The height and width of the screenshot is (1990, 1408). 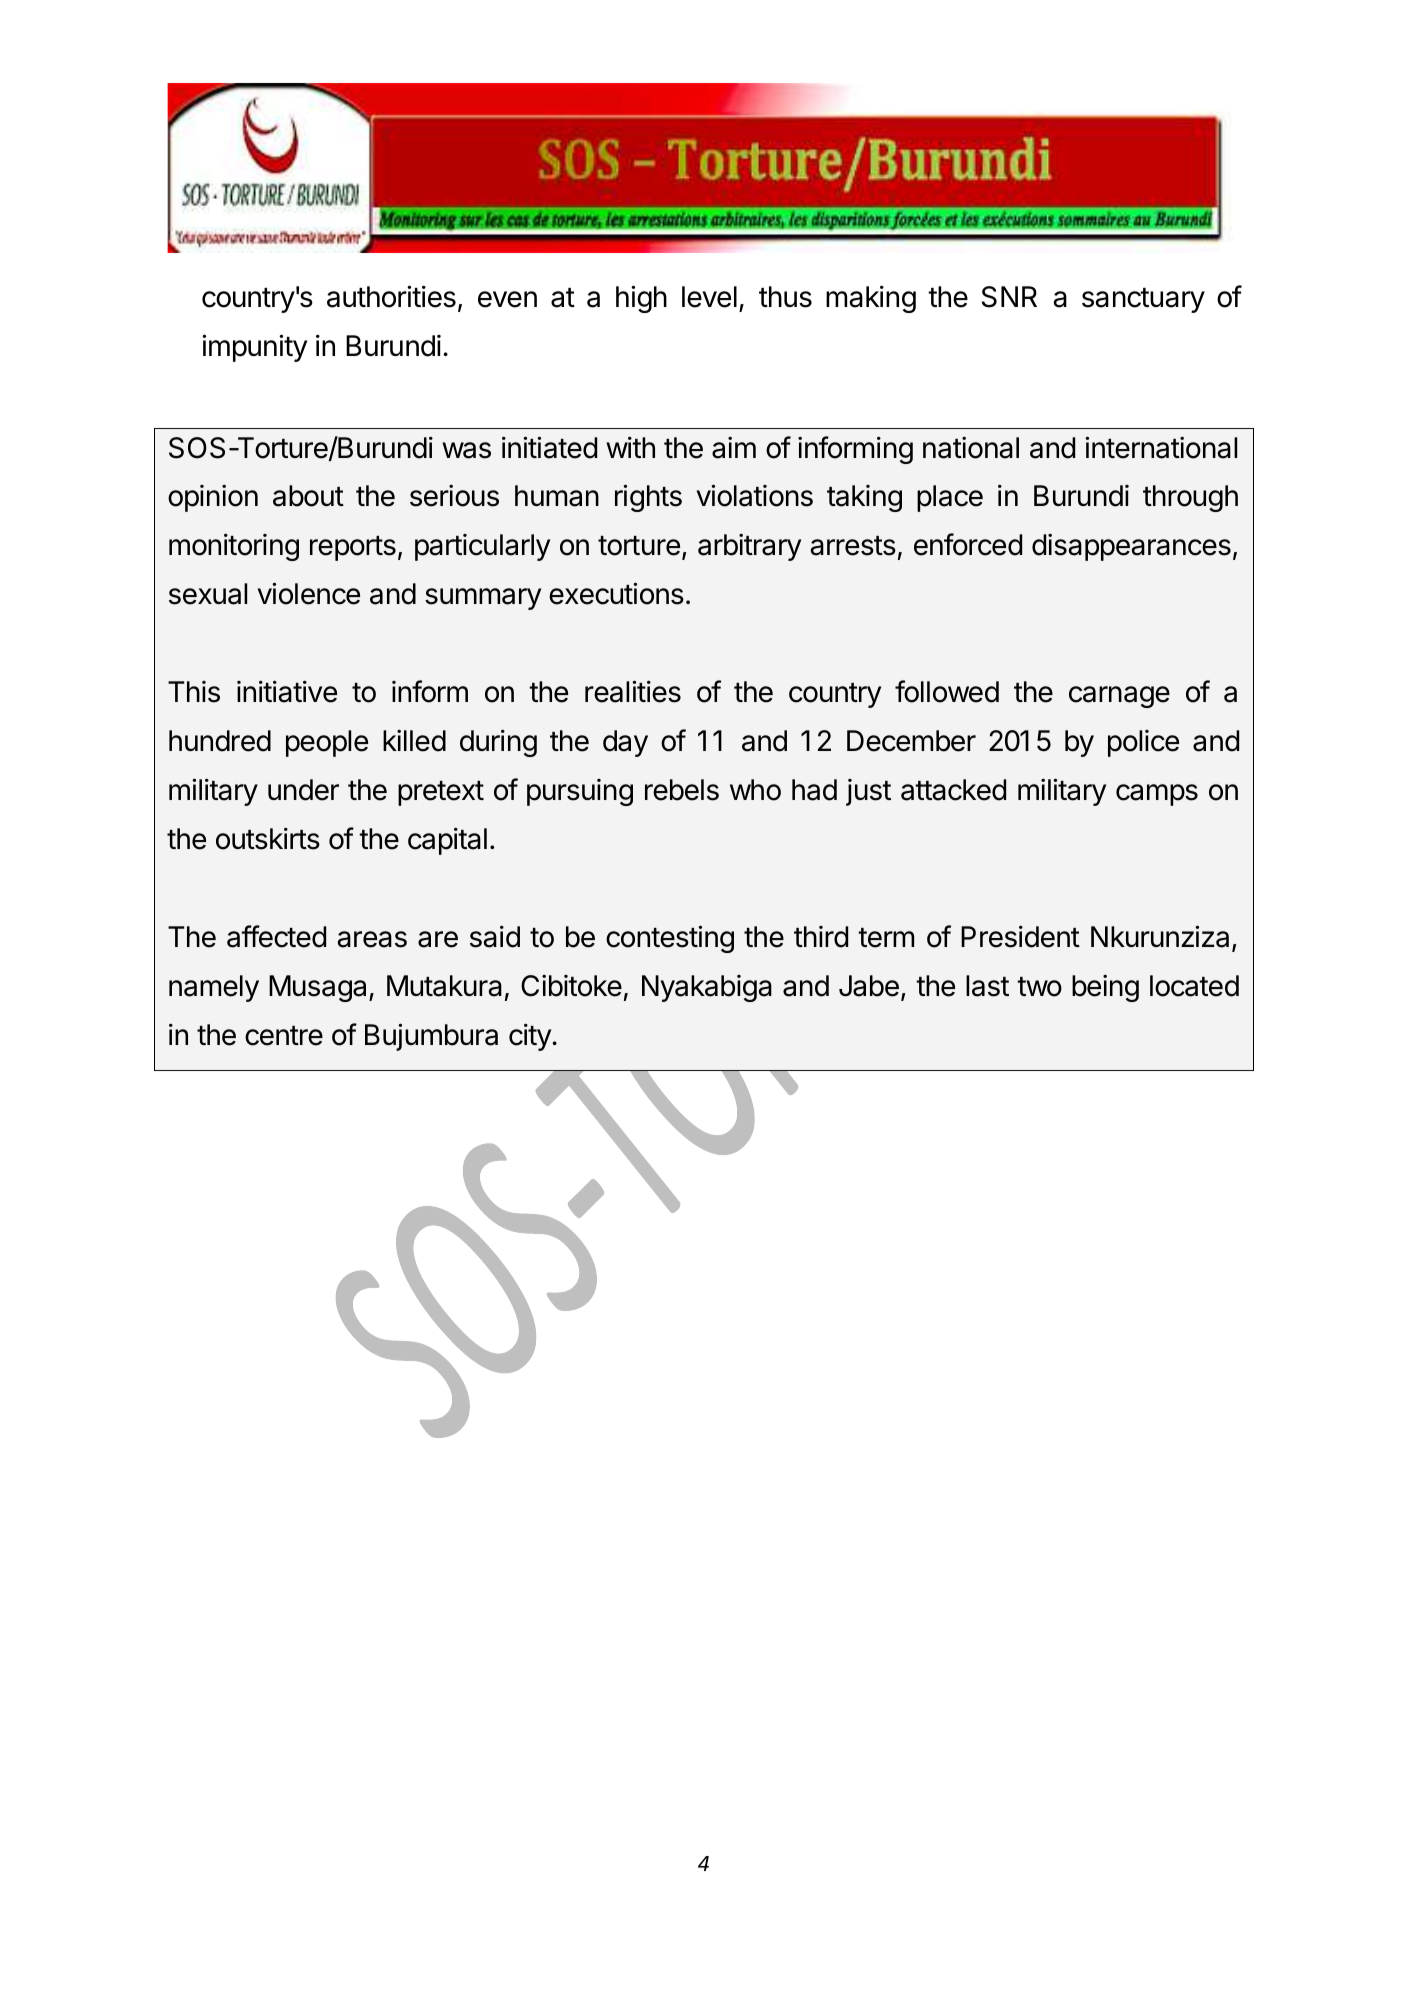 I want to click on rebels, so click(x=682, y=790).
